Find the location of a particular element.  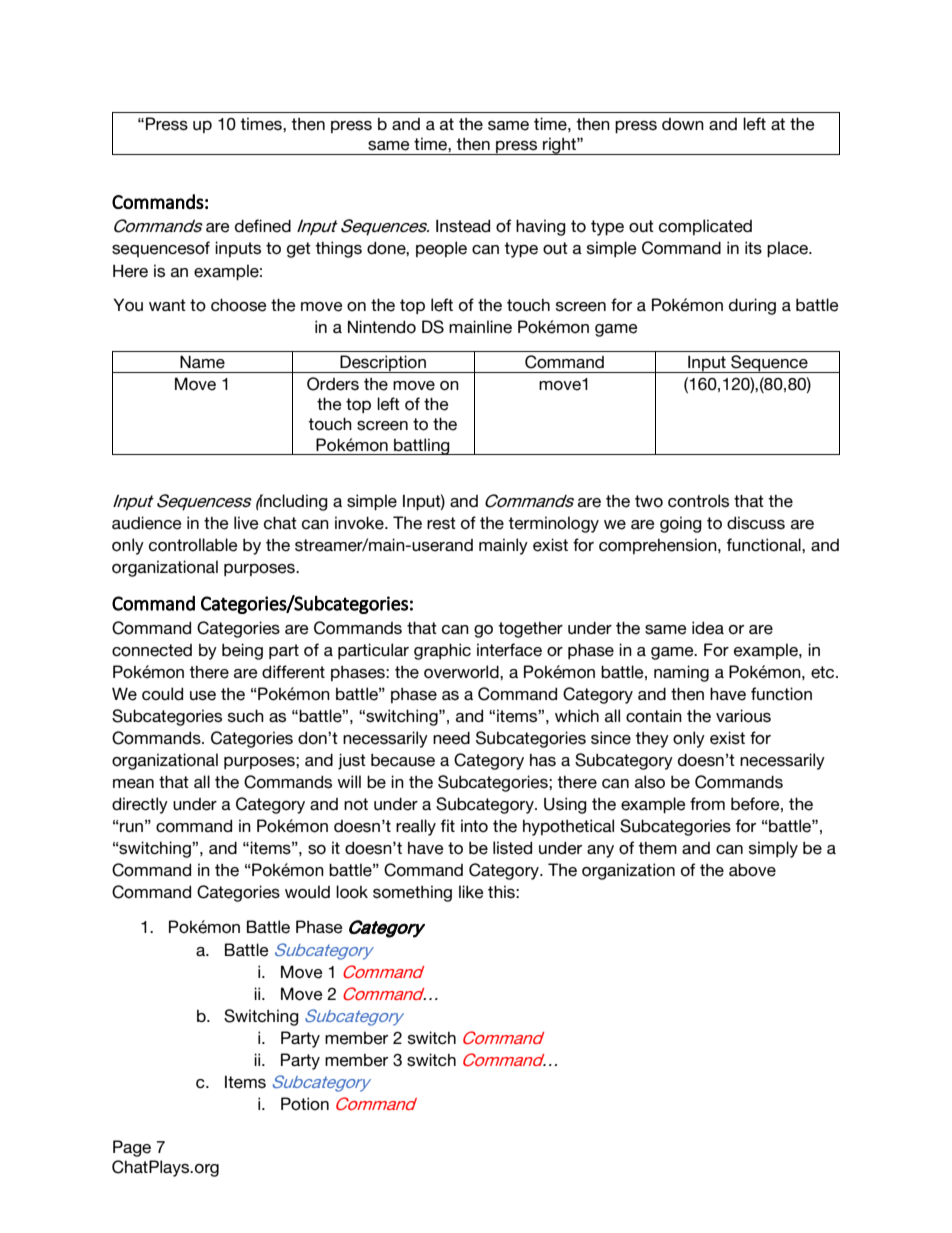

Page is located at coordinates (132, 1148).
